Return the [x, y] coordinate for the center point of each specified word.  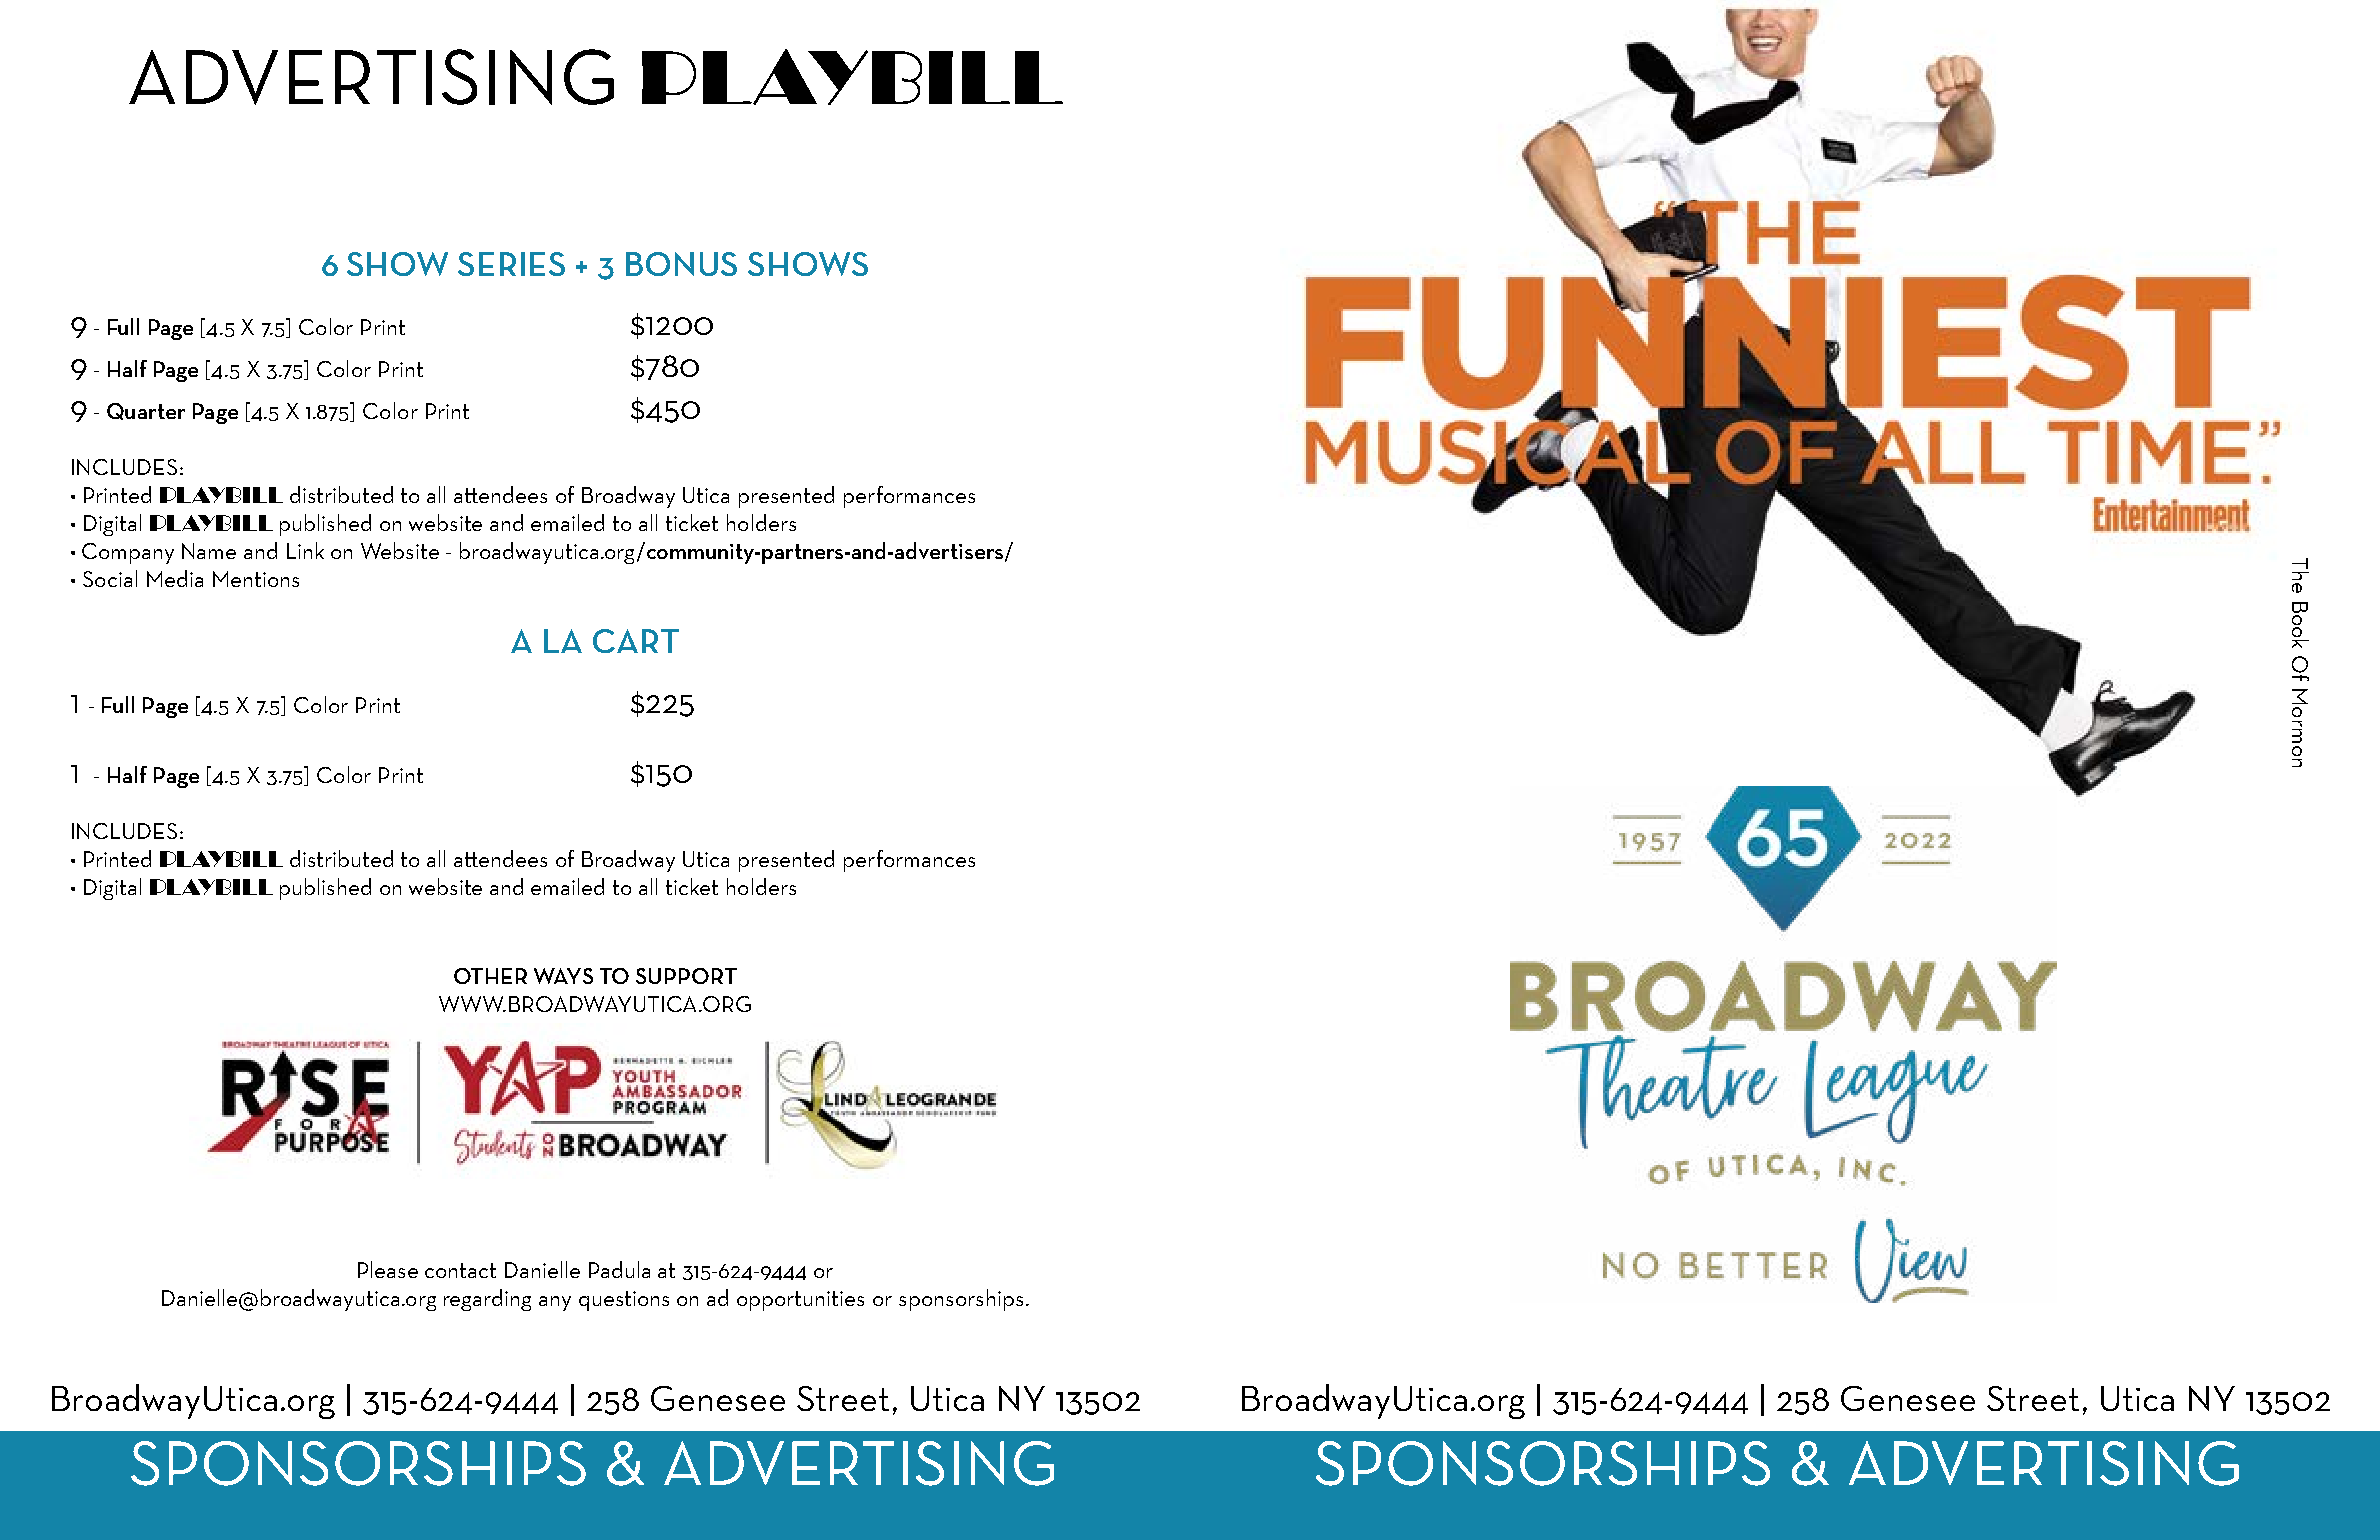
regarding [487, 1300]
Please [388, 1269]
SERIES [511, 264]
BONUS [681, 264]
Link [305, 550]
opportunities [800, 1301]
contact [460, 1270]
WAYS [563, 976]
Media [175, 578]
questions [624, 1301]
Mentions [256, 579]
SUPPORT [686, 976]
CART [636, 641]
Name [209, 551]
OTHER [490, 976]
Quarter [146, 411]
